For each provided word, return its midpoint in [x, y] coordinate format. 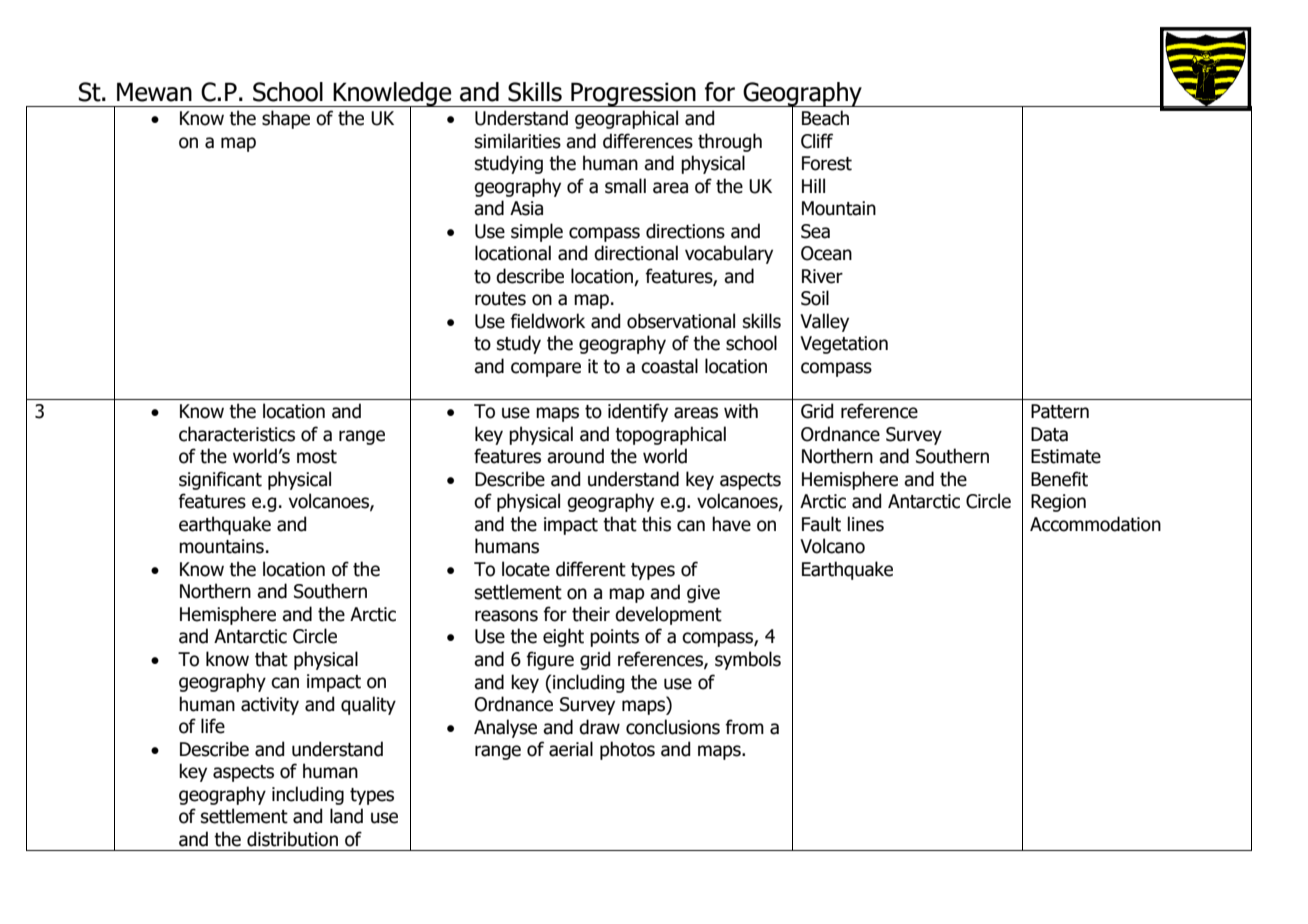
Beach [825, 118]
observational [681, 321]
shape [286, 119]
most [317, 457]
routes [500, 299]
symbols [748, 660]
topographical [670, 435]
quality [368, 705]
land [346, 816]
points [614, 638]
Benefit [1059, 479]
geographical [626, 119]
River [822, 276]
